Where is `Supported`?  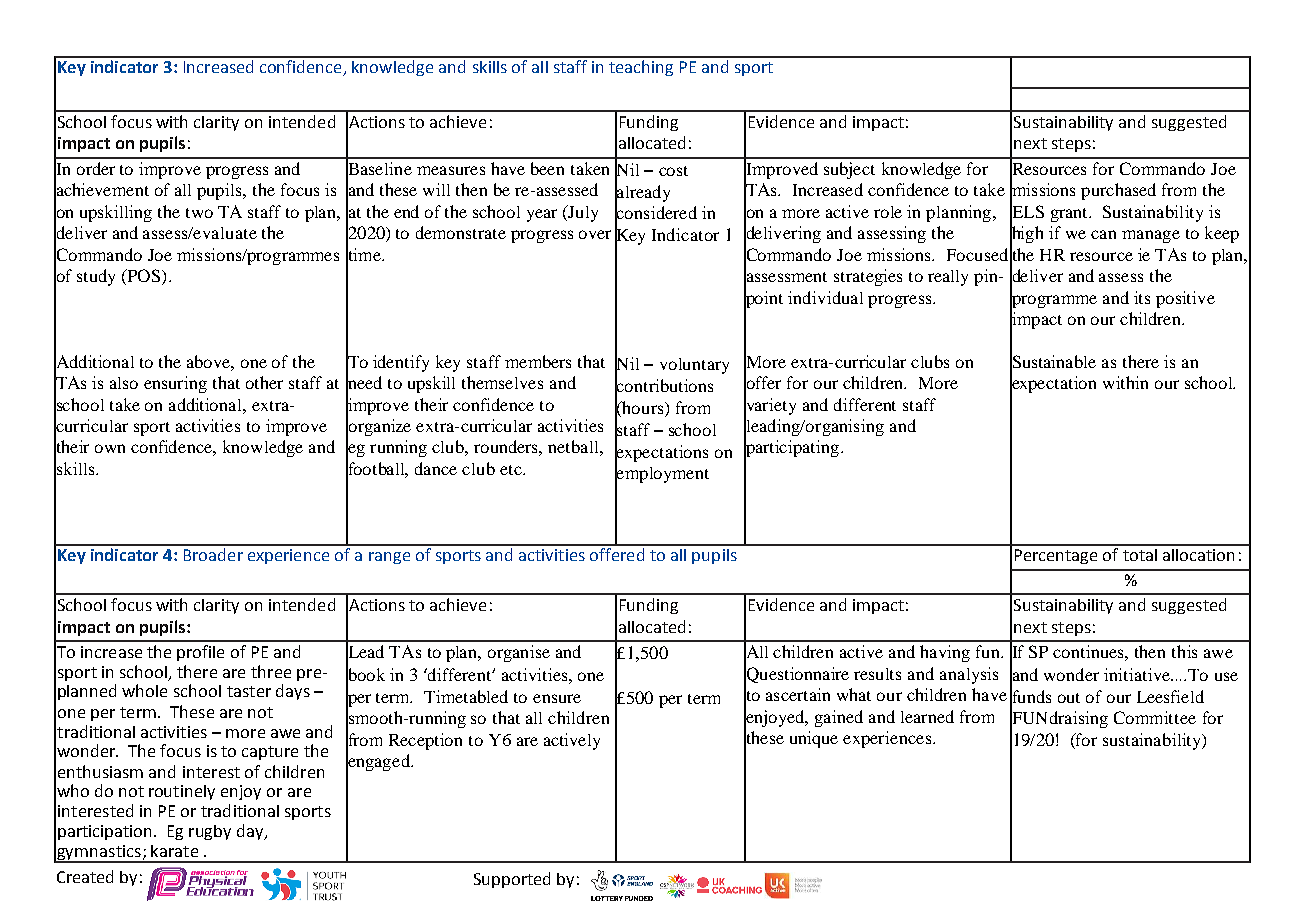 Supported is located at coordinates (512, 880).
